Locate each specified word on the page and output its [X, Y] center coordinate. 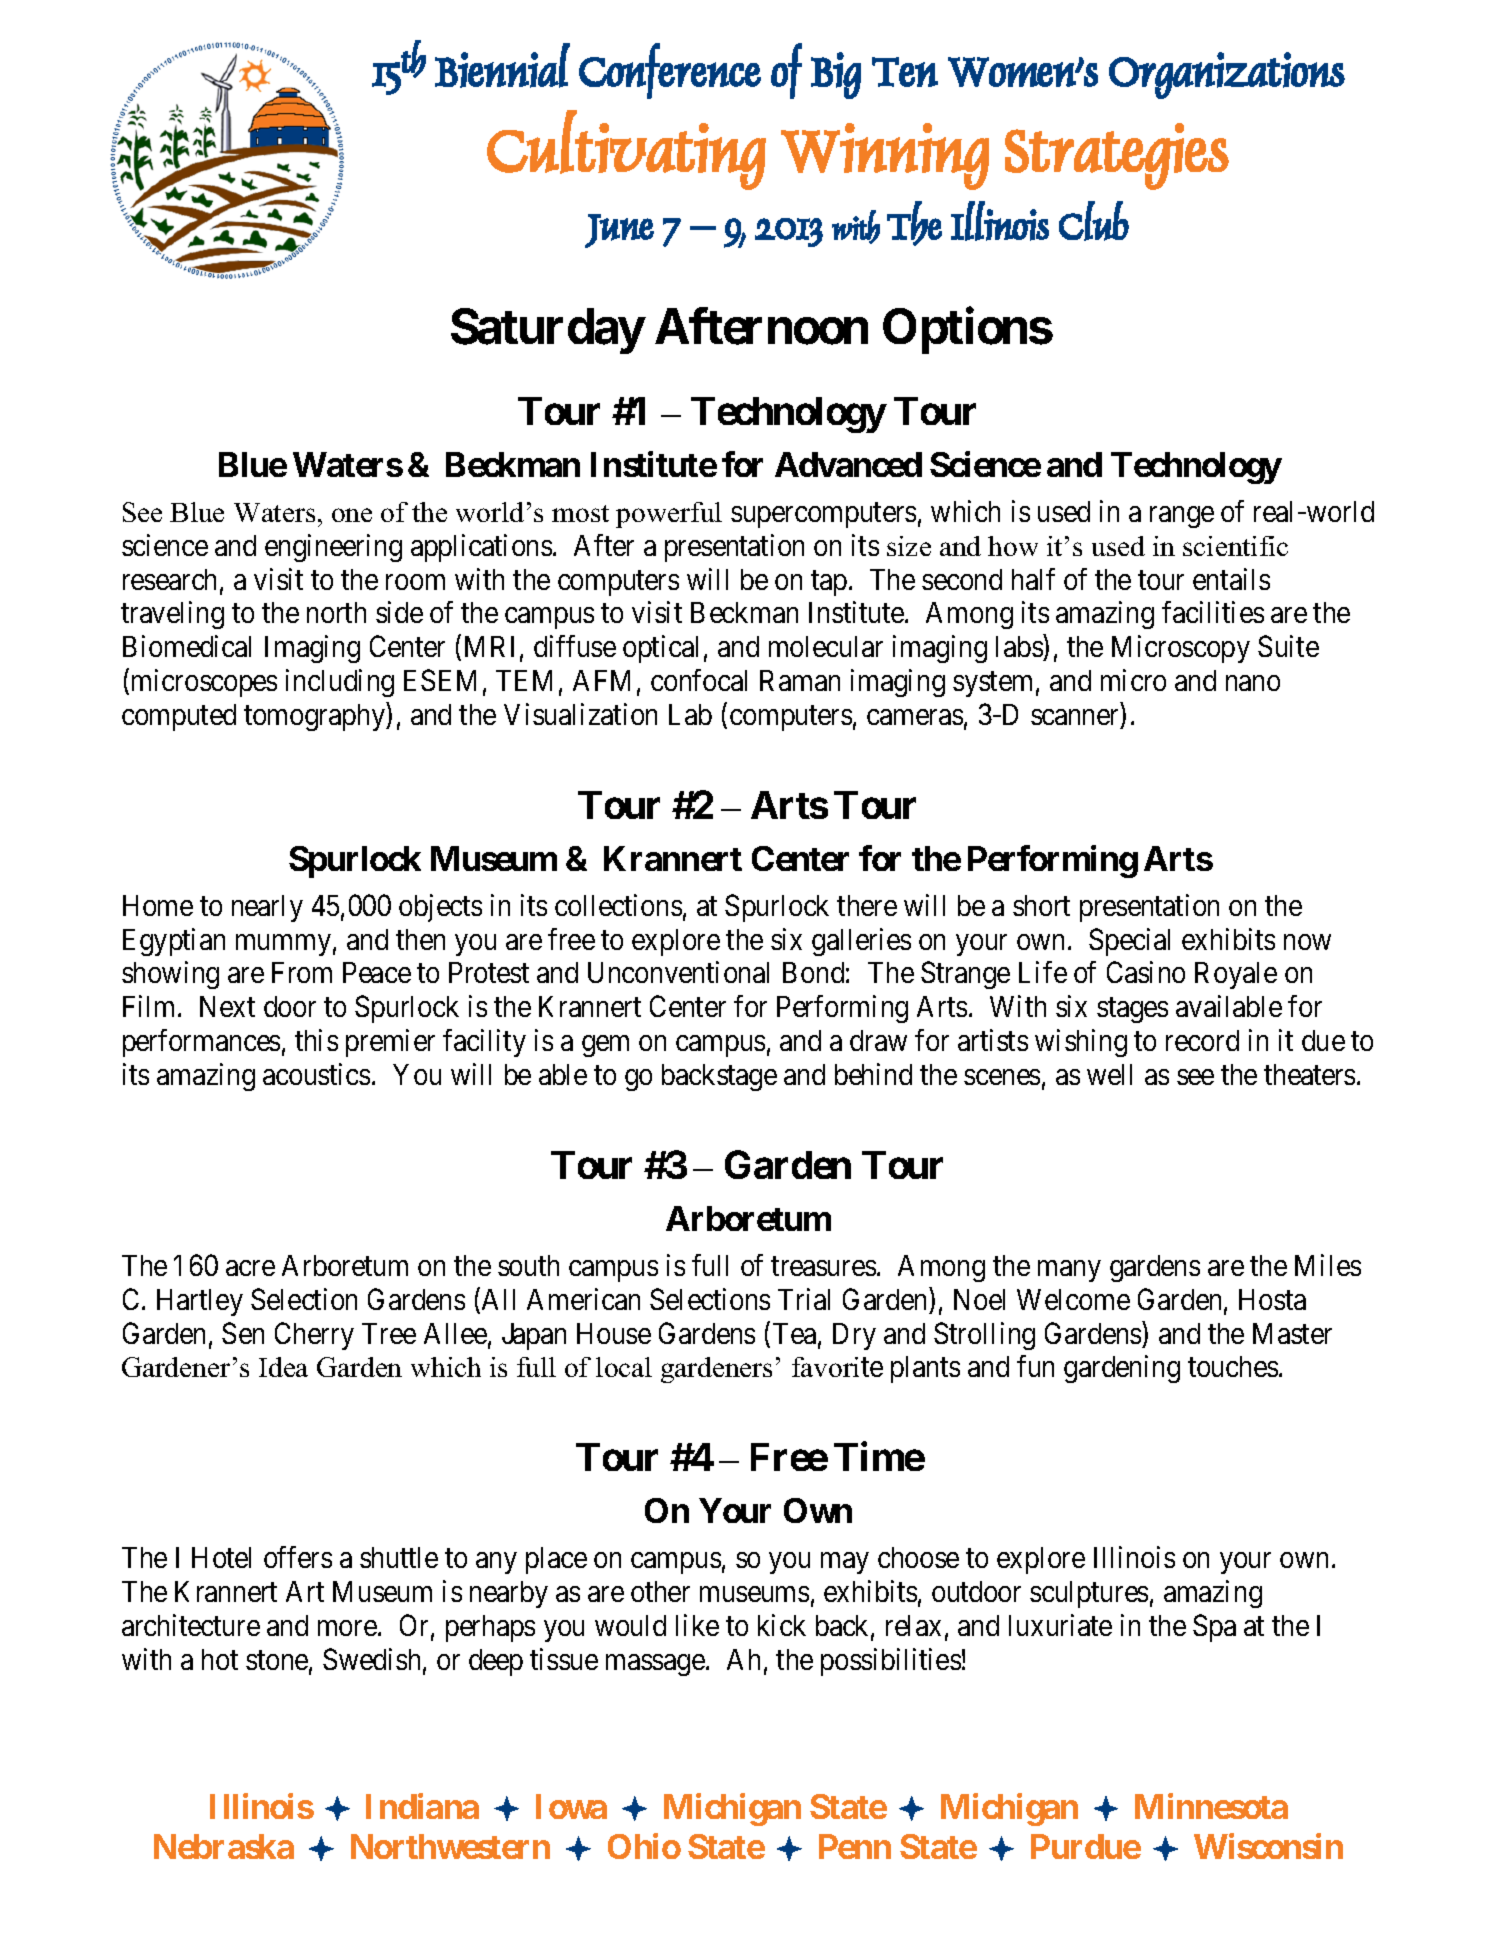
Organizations [1227, 75]
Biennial [502, 65]
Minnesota [1211, 1806]
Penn [855, 1846]
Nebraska [224, 1846]
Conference [670, 71]
